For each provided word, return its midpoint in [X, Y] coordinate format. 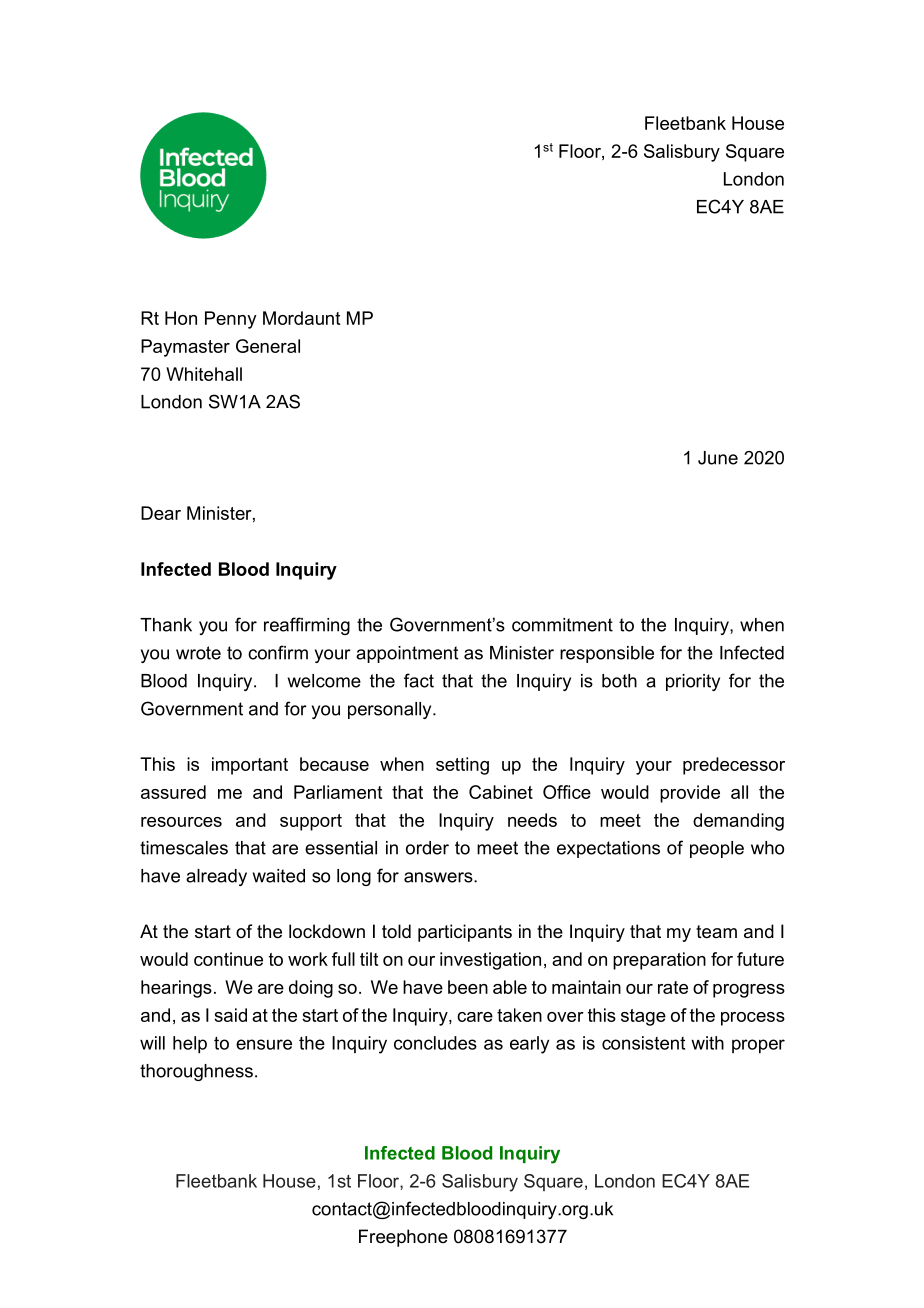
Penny [231, 320]
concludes [435, 1043]
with [707, 1043]
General [268, 346]
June [718, 458]
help [190, 1045]
